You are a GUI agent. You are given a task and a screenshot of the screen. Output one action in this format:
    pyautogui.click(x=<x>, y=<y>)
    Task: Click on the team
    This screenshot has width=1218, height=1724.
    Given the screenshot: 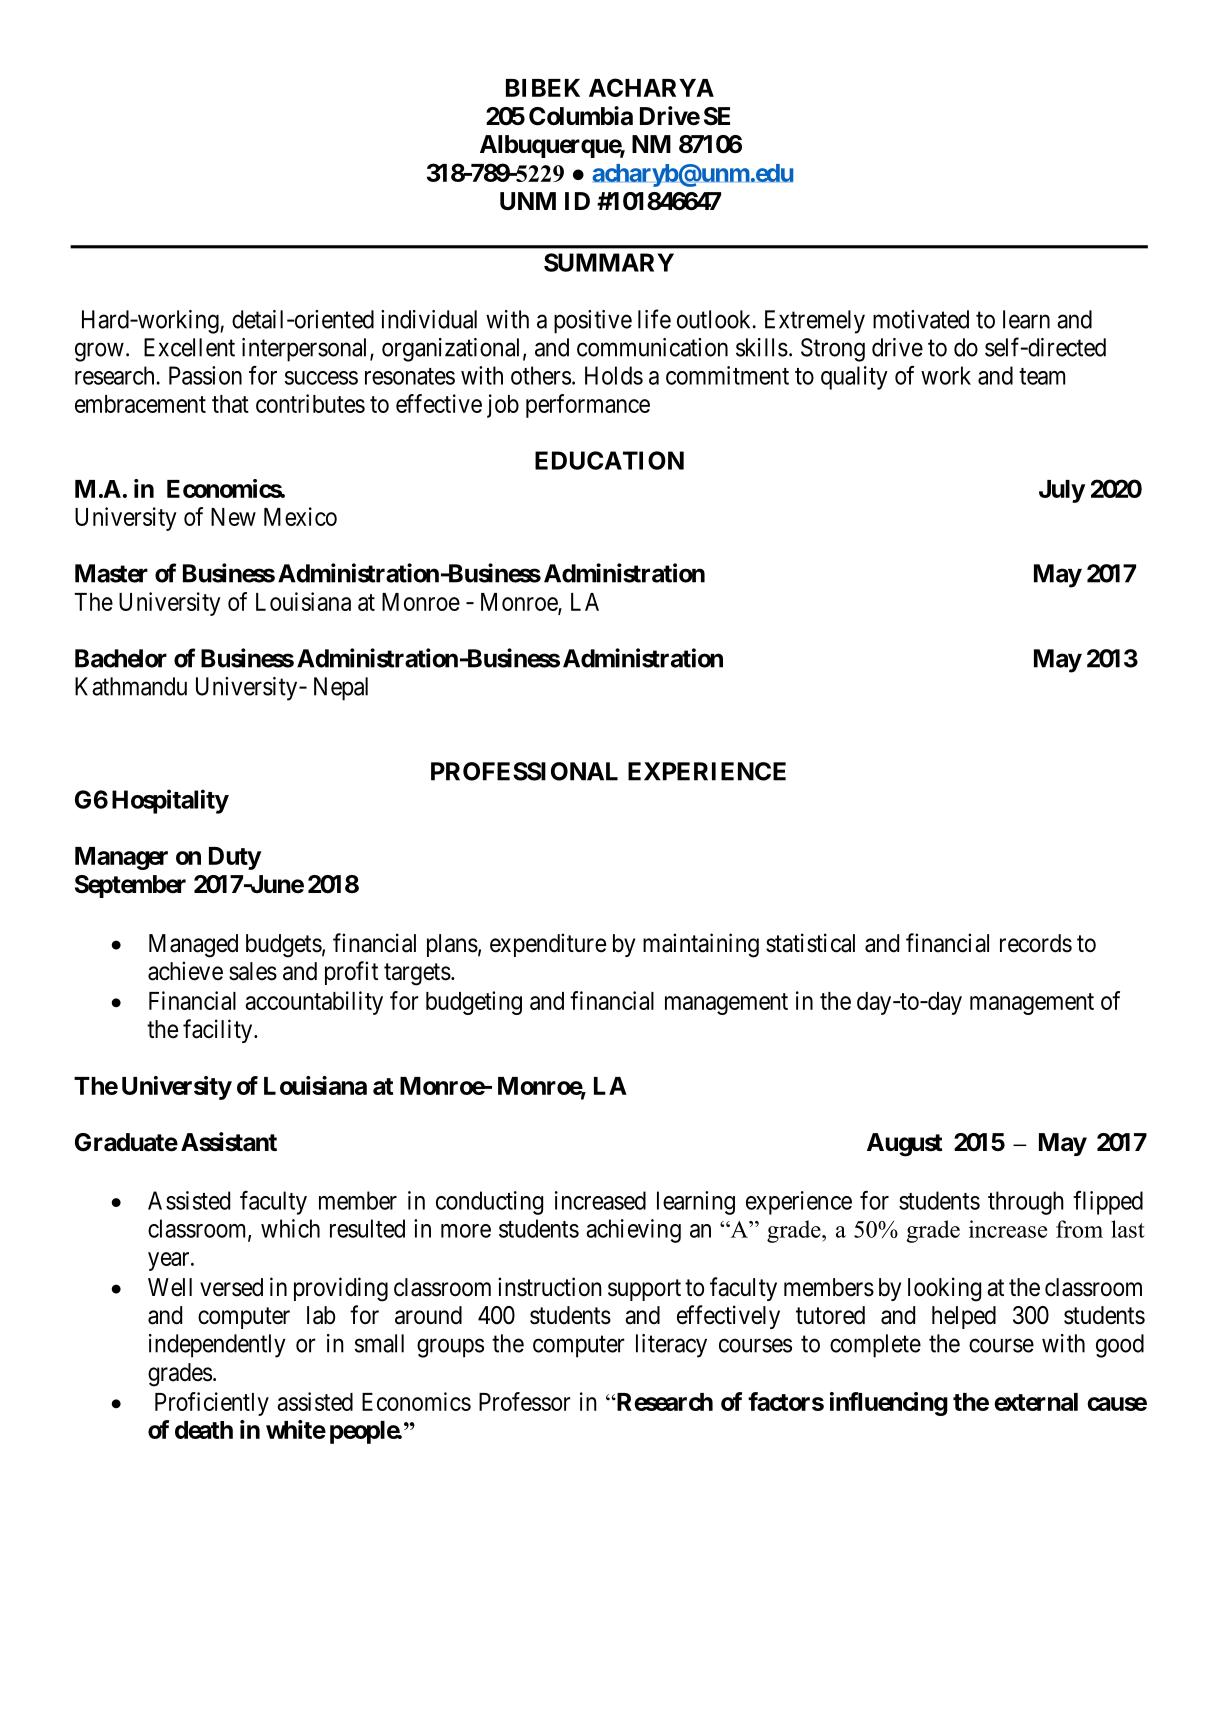 What is the action you would take?
    pyautogui.click(x=1042, y=376)
